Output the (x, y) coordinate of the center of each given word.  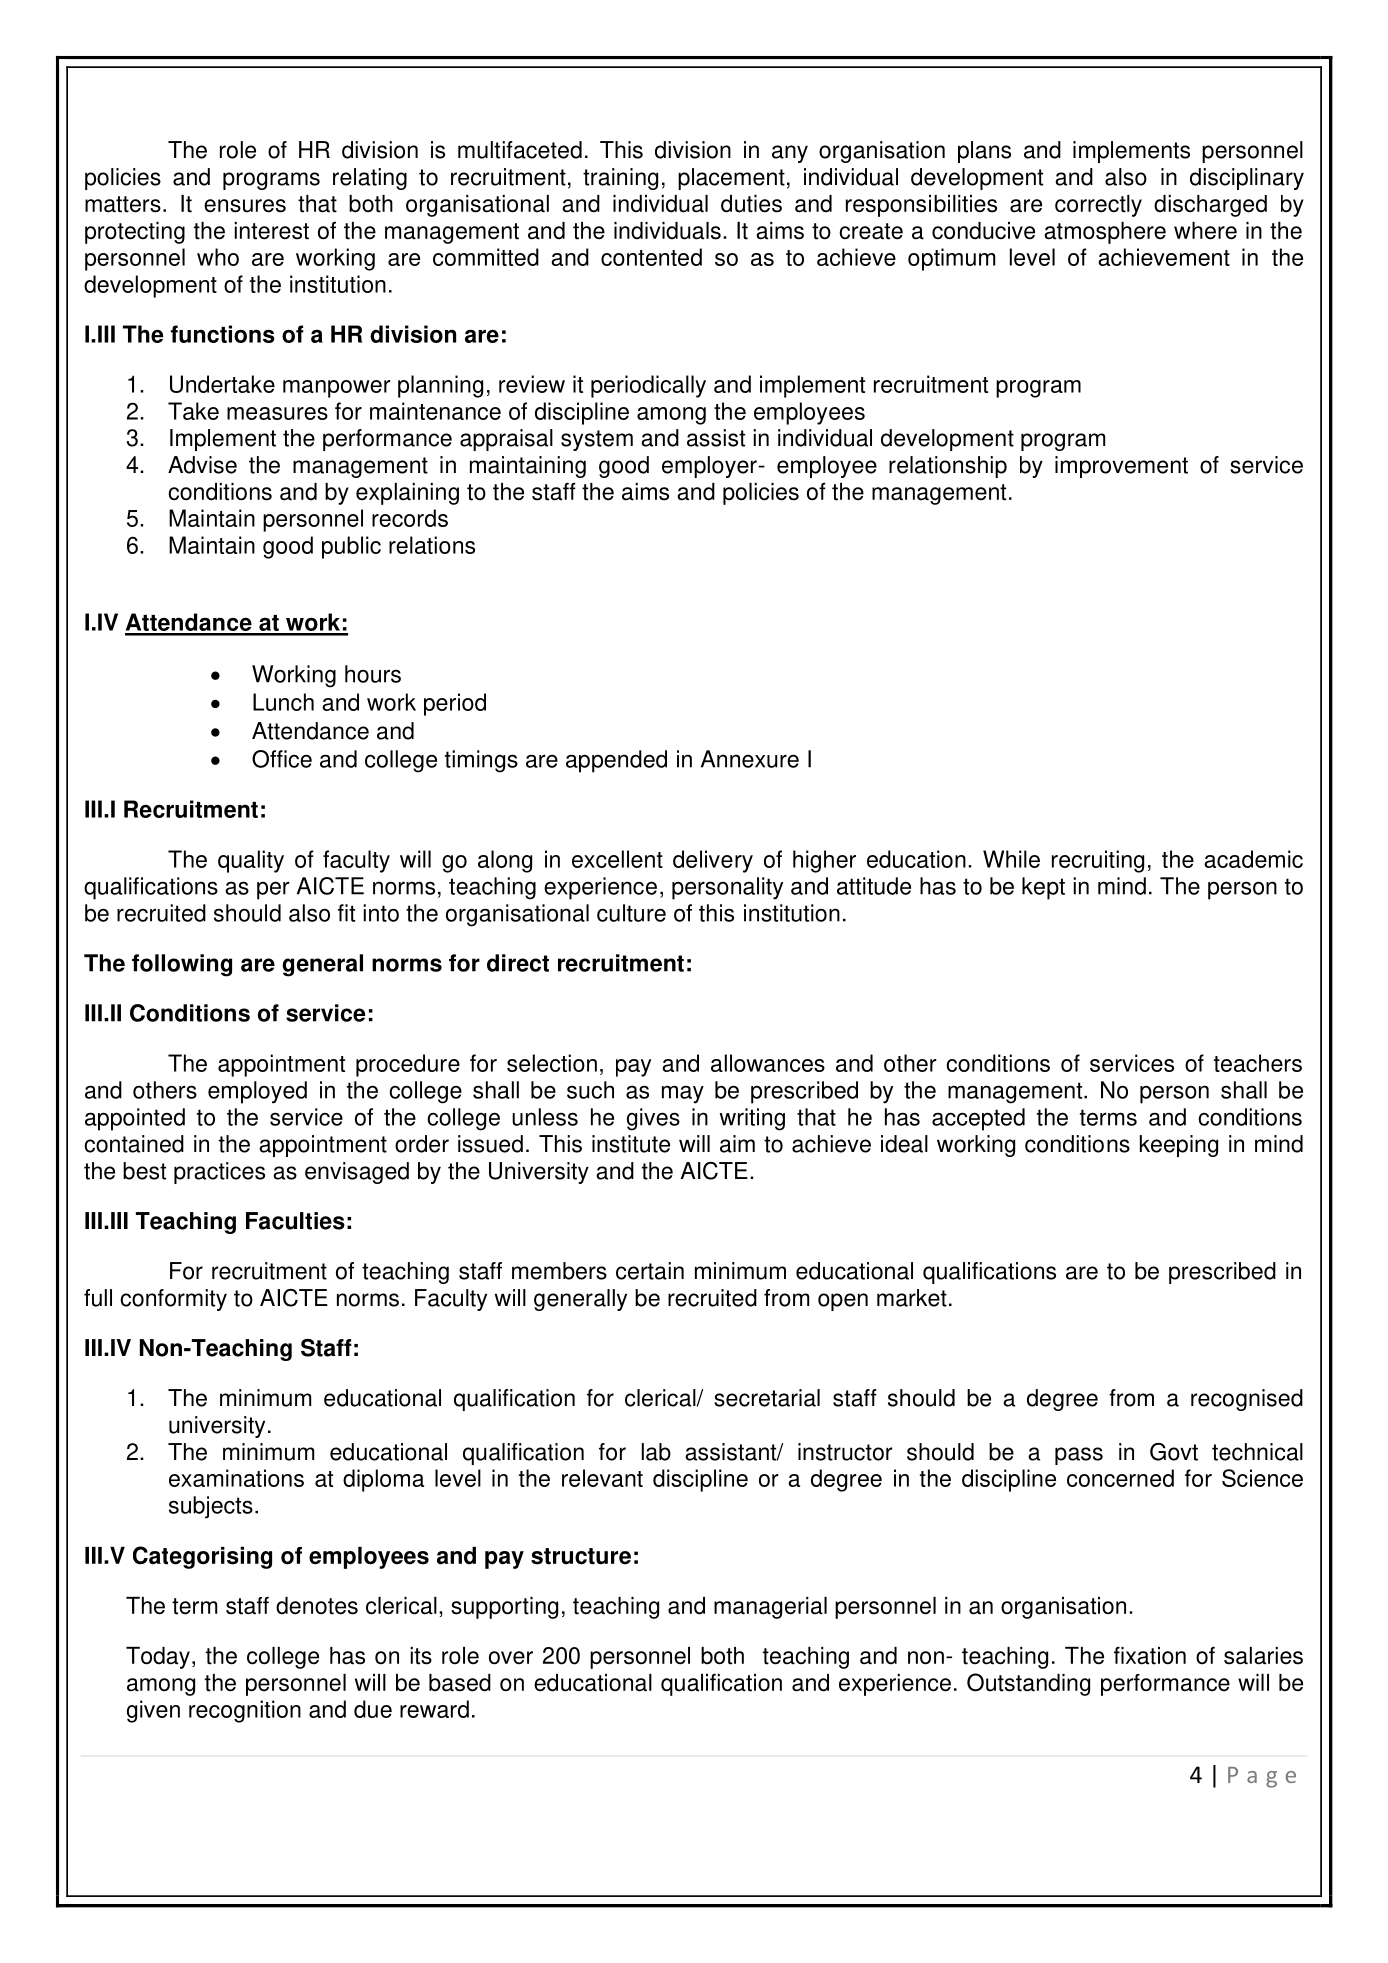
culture (631, 913)
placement (731, 179)
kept (1043, 888)
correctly (1098, 206)
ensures (245, 206)
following (182, 965)
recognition (245, 1711)
